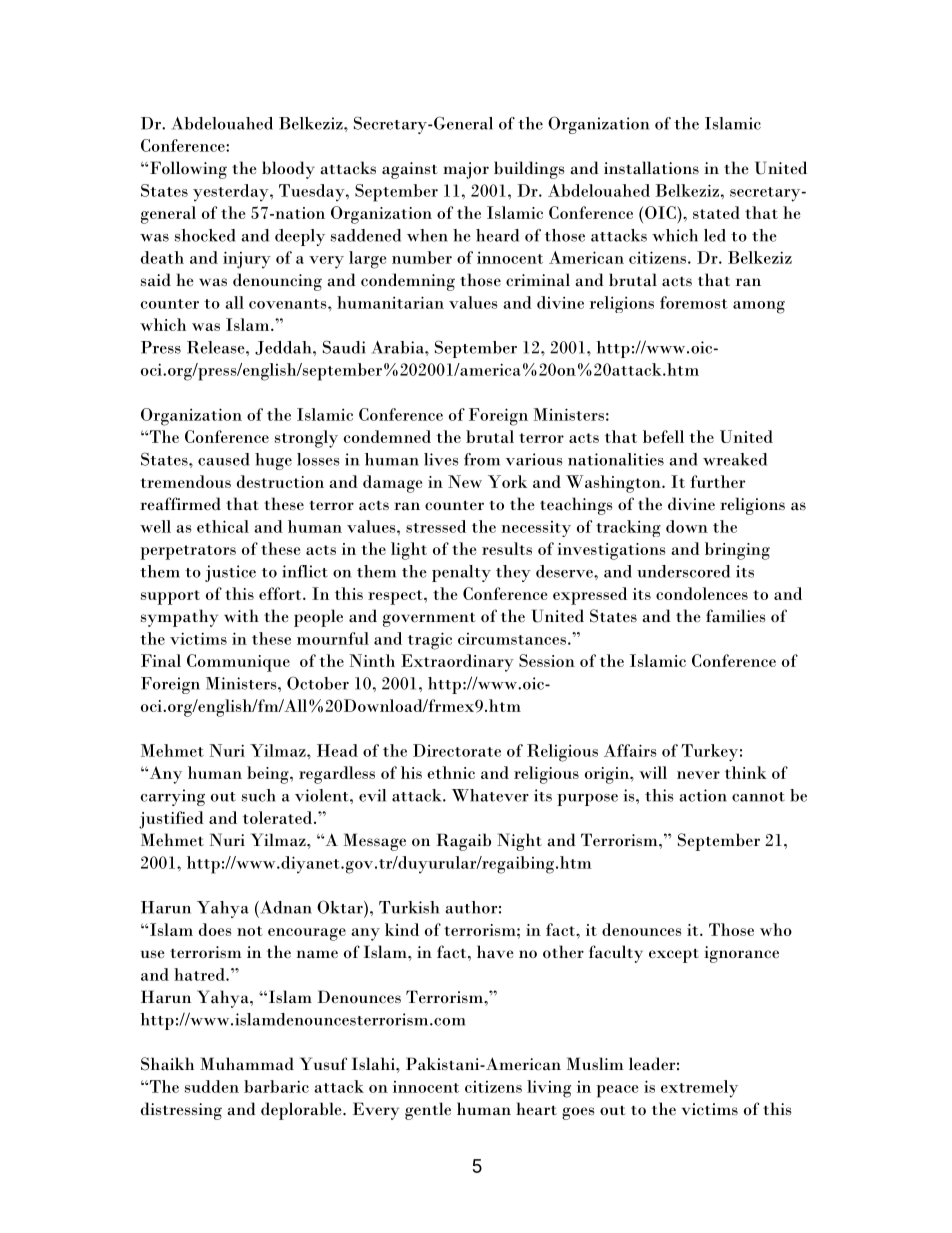 Image resolution: width=952 pixels, height=1233 pixels. What do you see at coordinates (223, 459) in the screenshot?
I see `caused` at bounding box center [223, 459].
